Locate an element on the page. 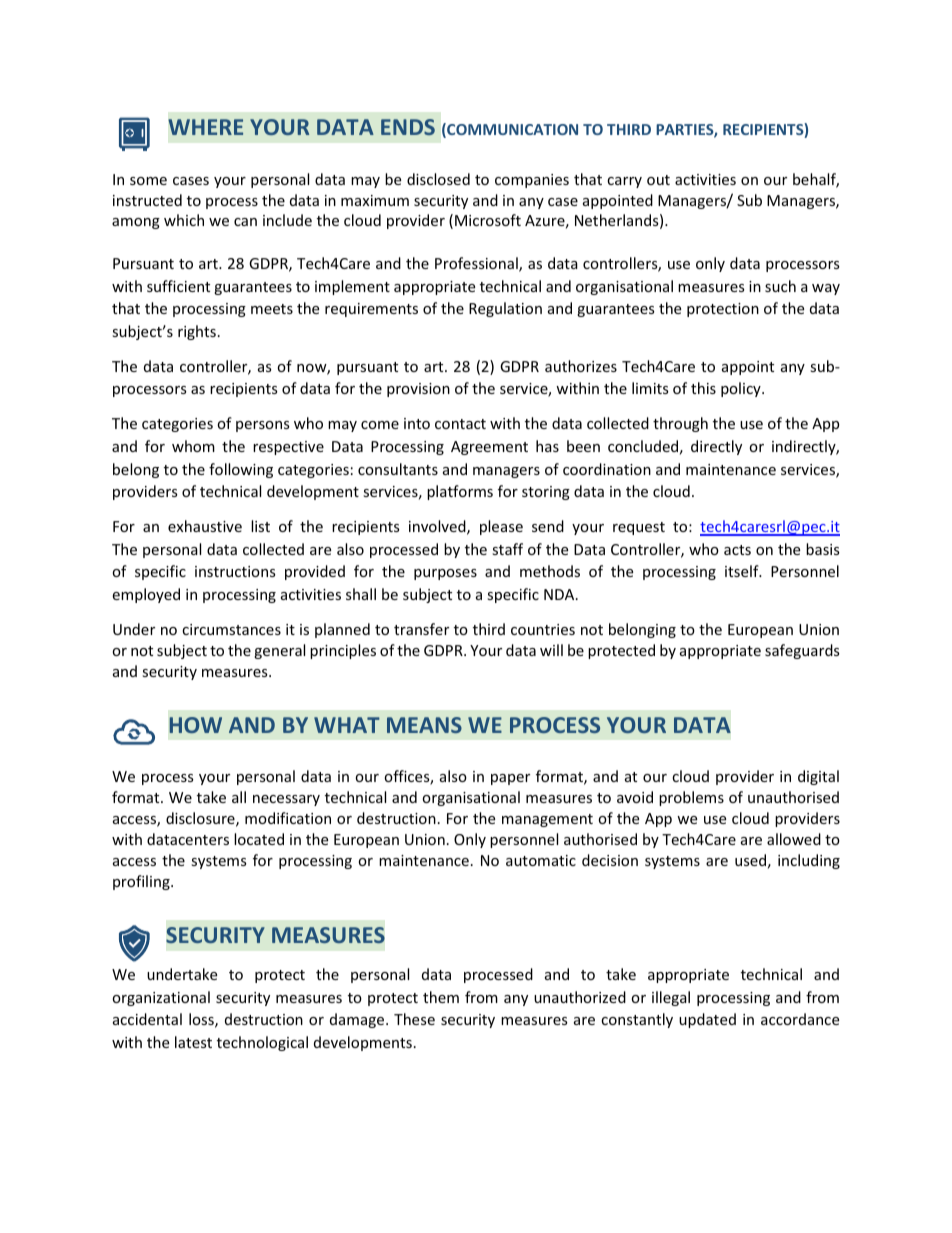  latest is located at coordinates (193, 1042).
